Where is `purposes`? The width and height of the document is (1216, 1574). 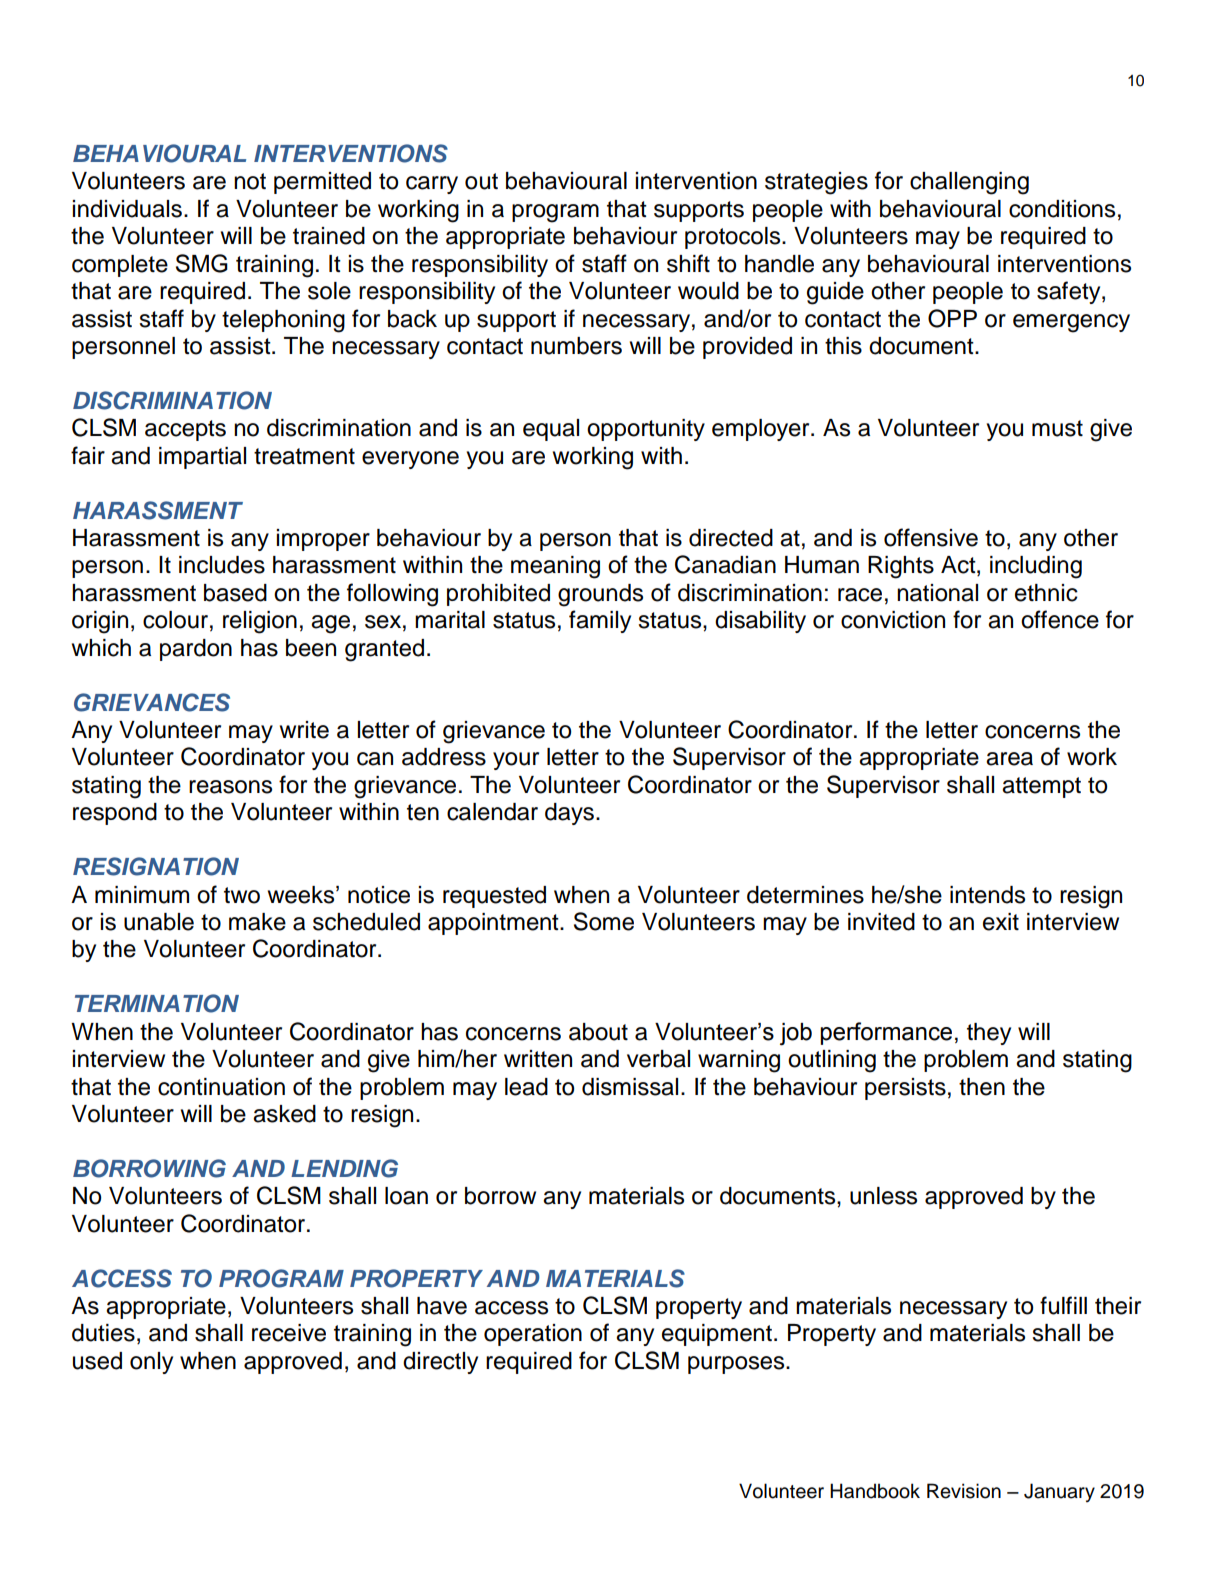
purposes is located at coordinates (737, 1365).
